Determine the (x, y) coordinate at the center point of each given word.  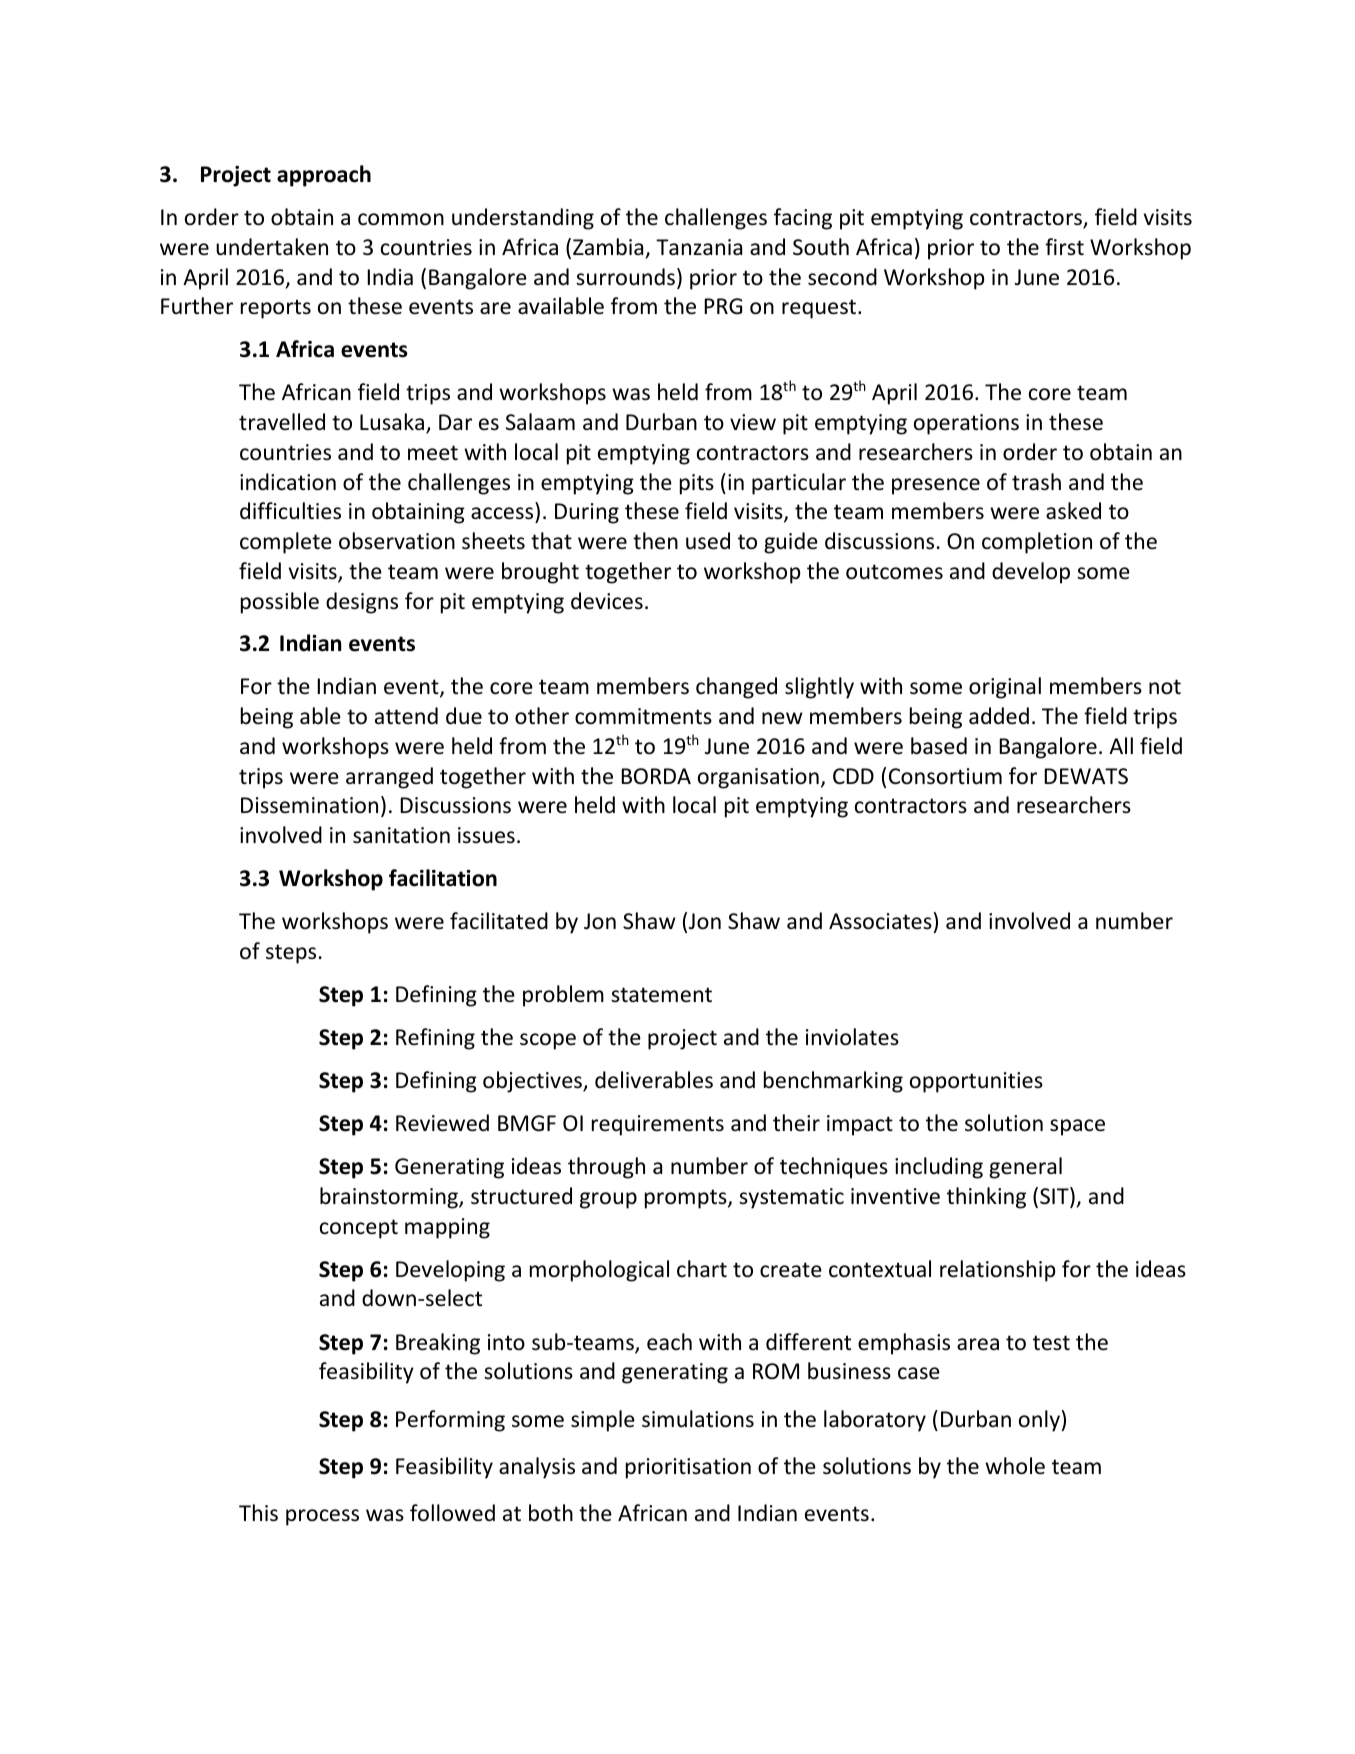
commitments (643, 716)
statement (661, 995)
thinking (986, 1198)
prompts (687, 1199)
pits (697, 484)
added (999, 716)
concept (359, 1229)
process (322, 1517)
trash (1036, 482)
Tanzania (699, 247)
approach (324, 176)
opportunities (976, 1082)
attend (406, 715)
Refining (435, 1039)
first (1064, 246)
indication (288, 482)
